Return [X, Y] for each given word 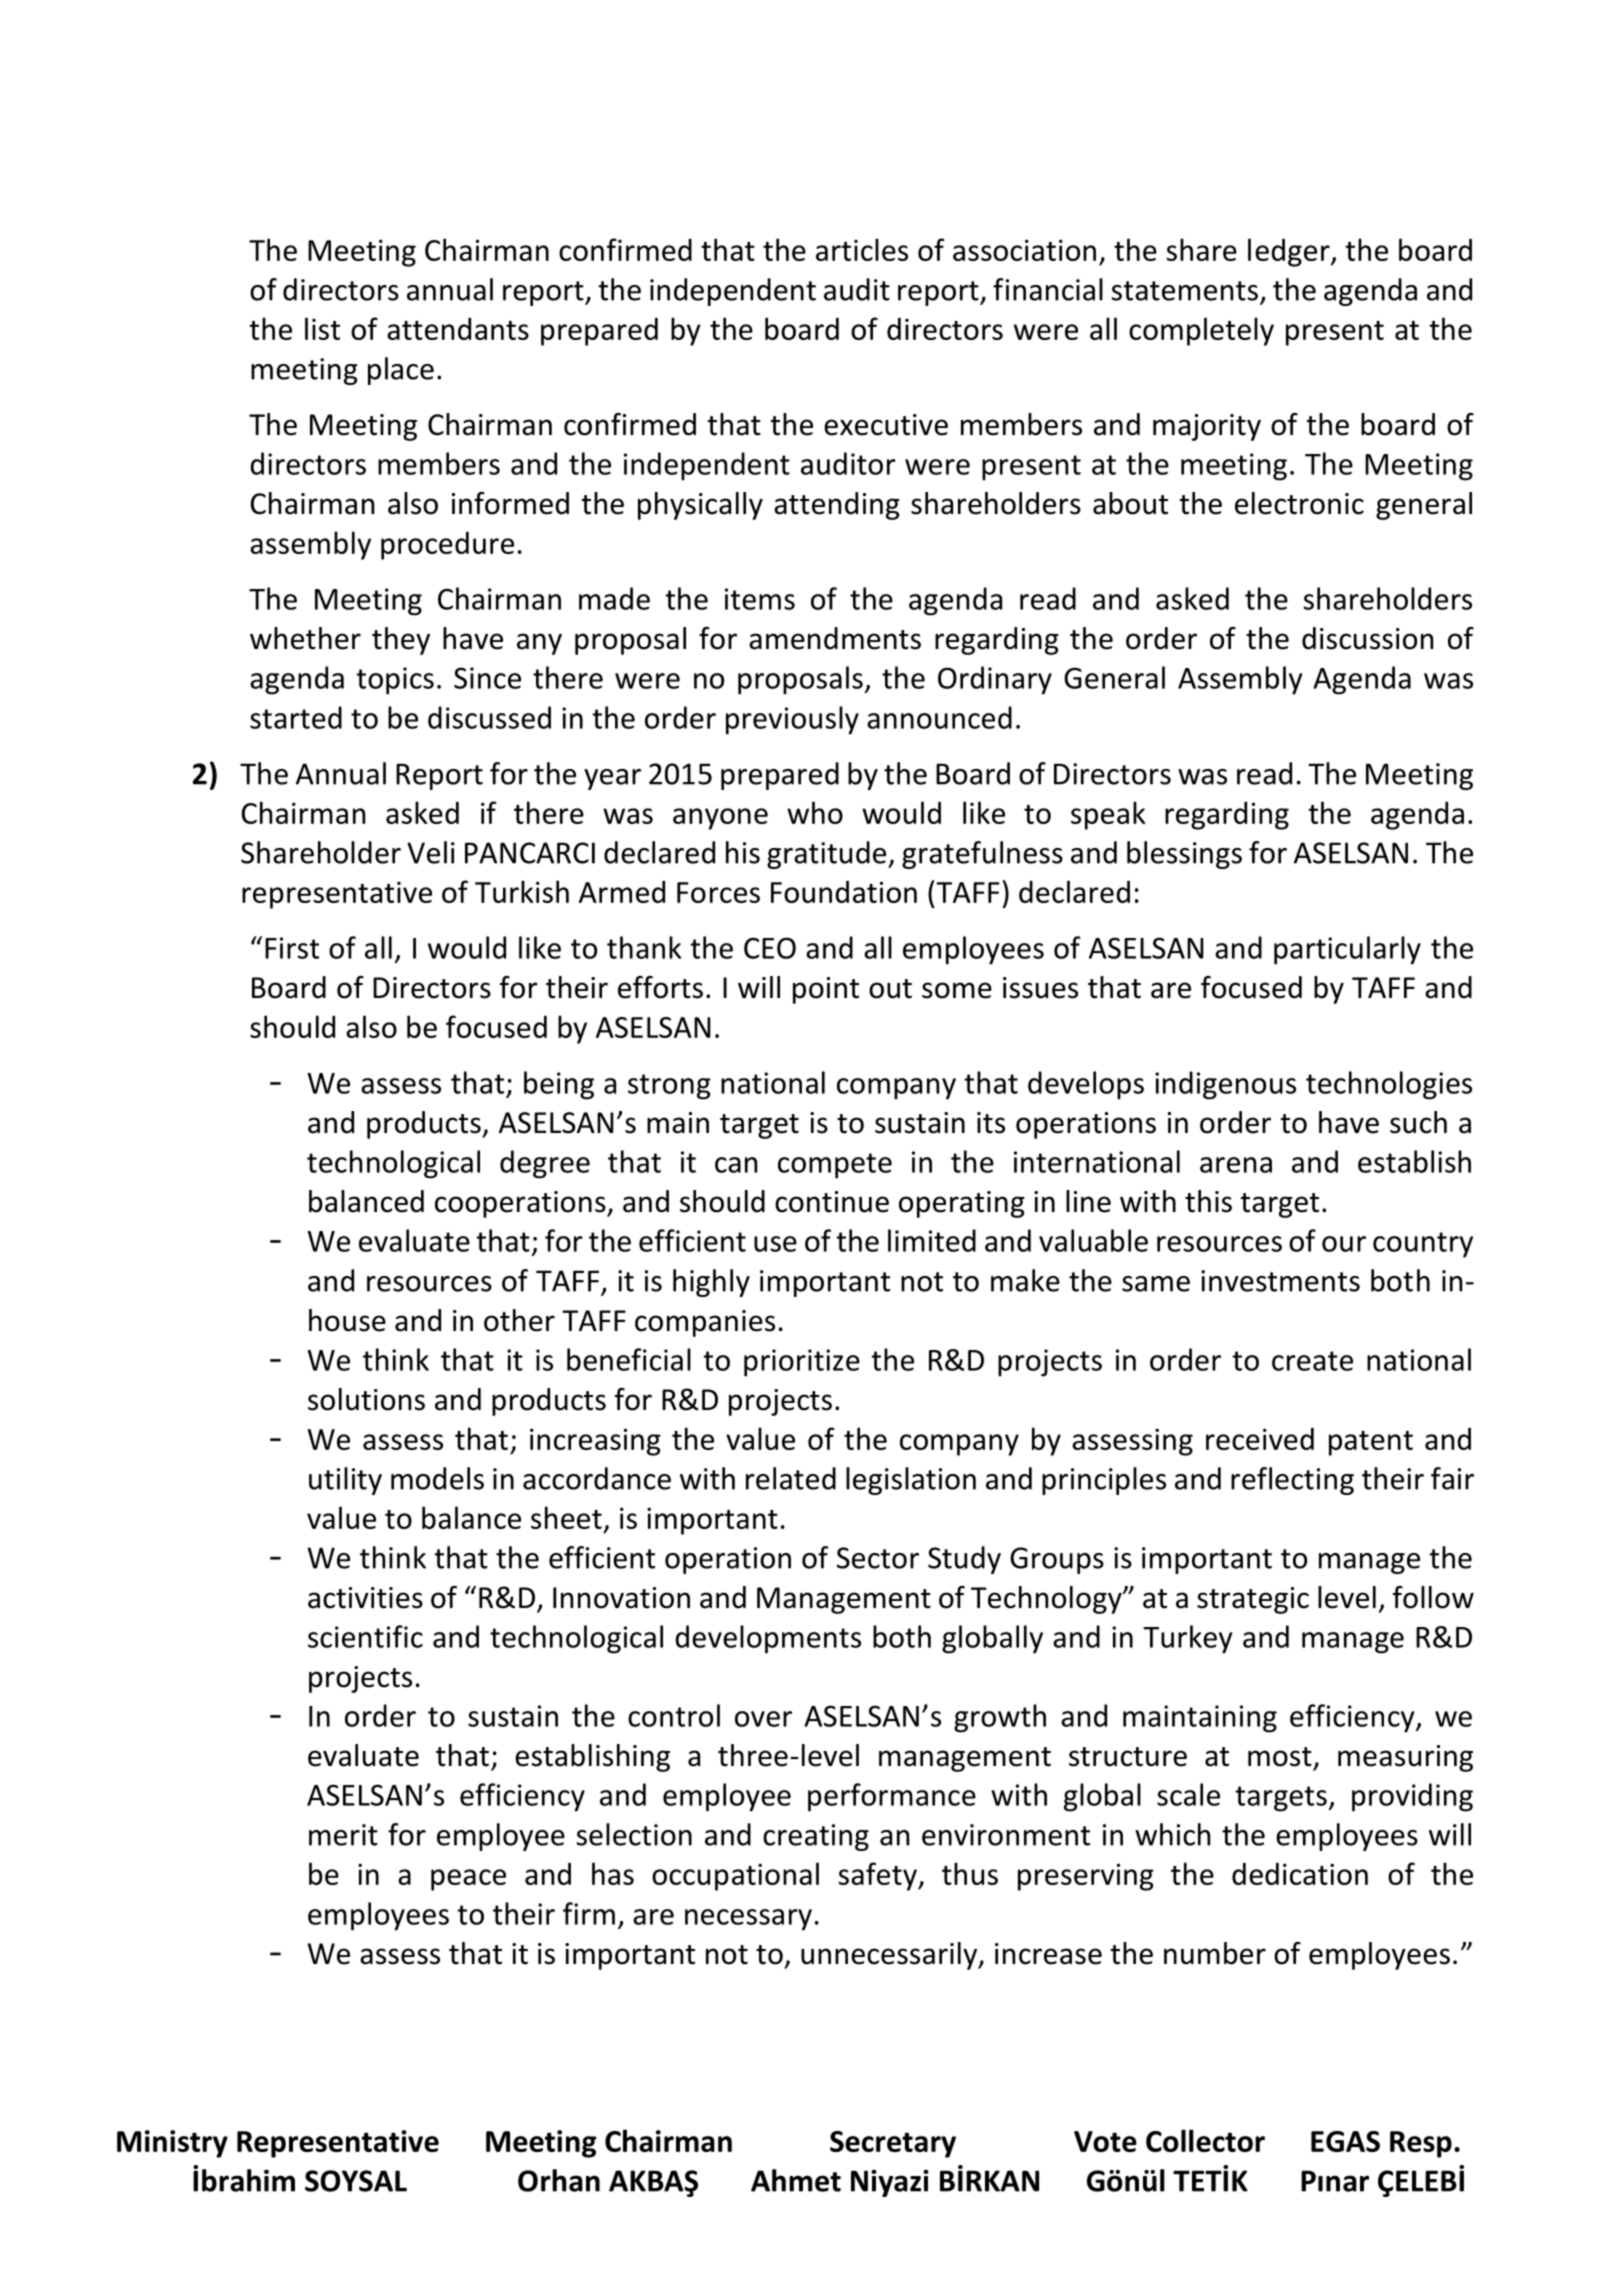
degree [545, 1164]
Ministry [172, 2144]
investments [1280, 1281]
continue [832, 1202]
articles [862, 249]
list [322, 328]
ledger [1290, 252]
